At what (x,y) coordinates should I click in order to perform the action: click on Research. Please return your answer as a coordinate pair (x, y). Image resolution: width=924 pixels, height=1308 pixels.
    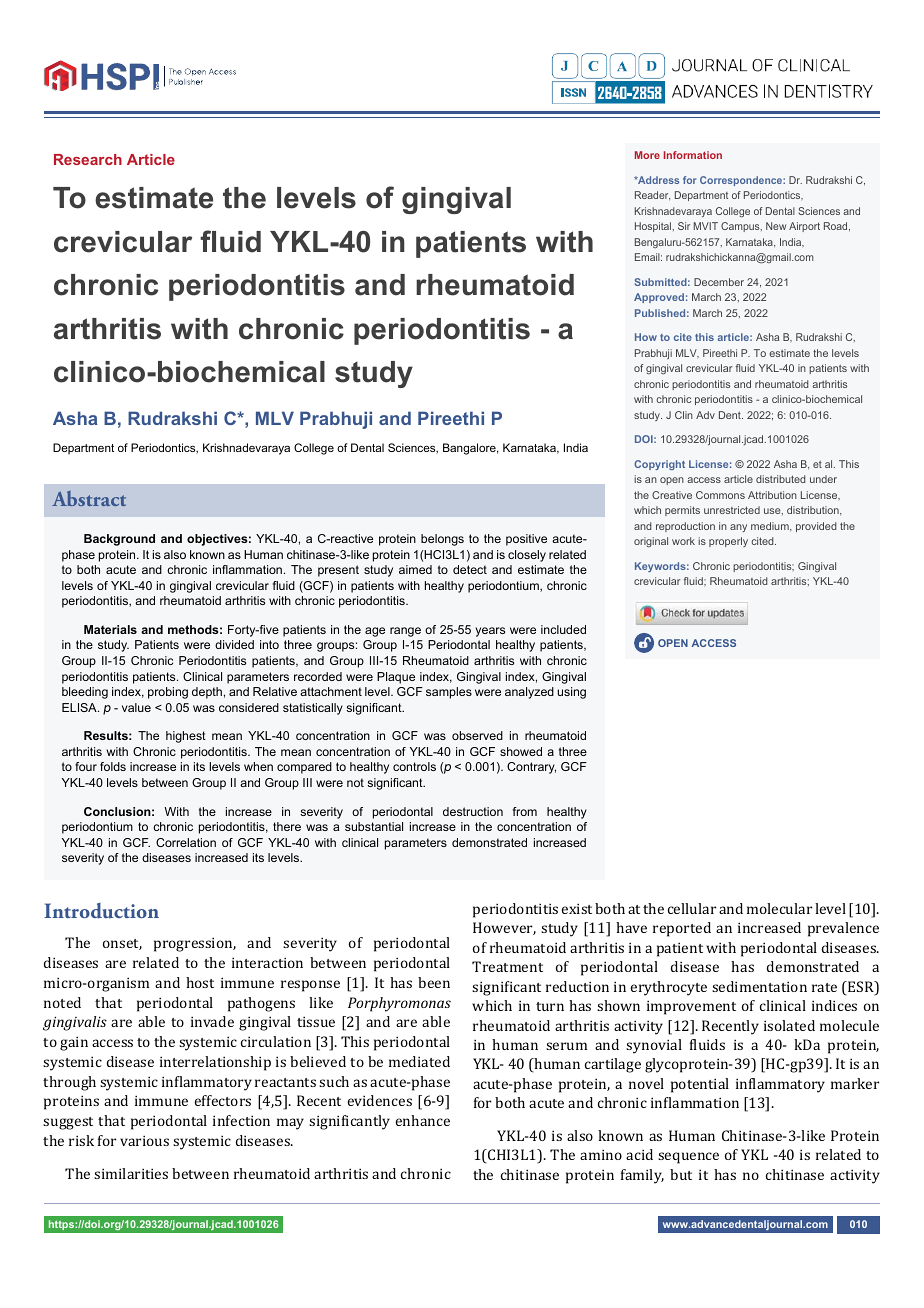
    Looking at the image, I should click on (88, 159).
